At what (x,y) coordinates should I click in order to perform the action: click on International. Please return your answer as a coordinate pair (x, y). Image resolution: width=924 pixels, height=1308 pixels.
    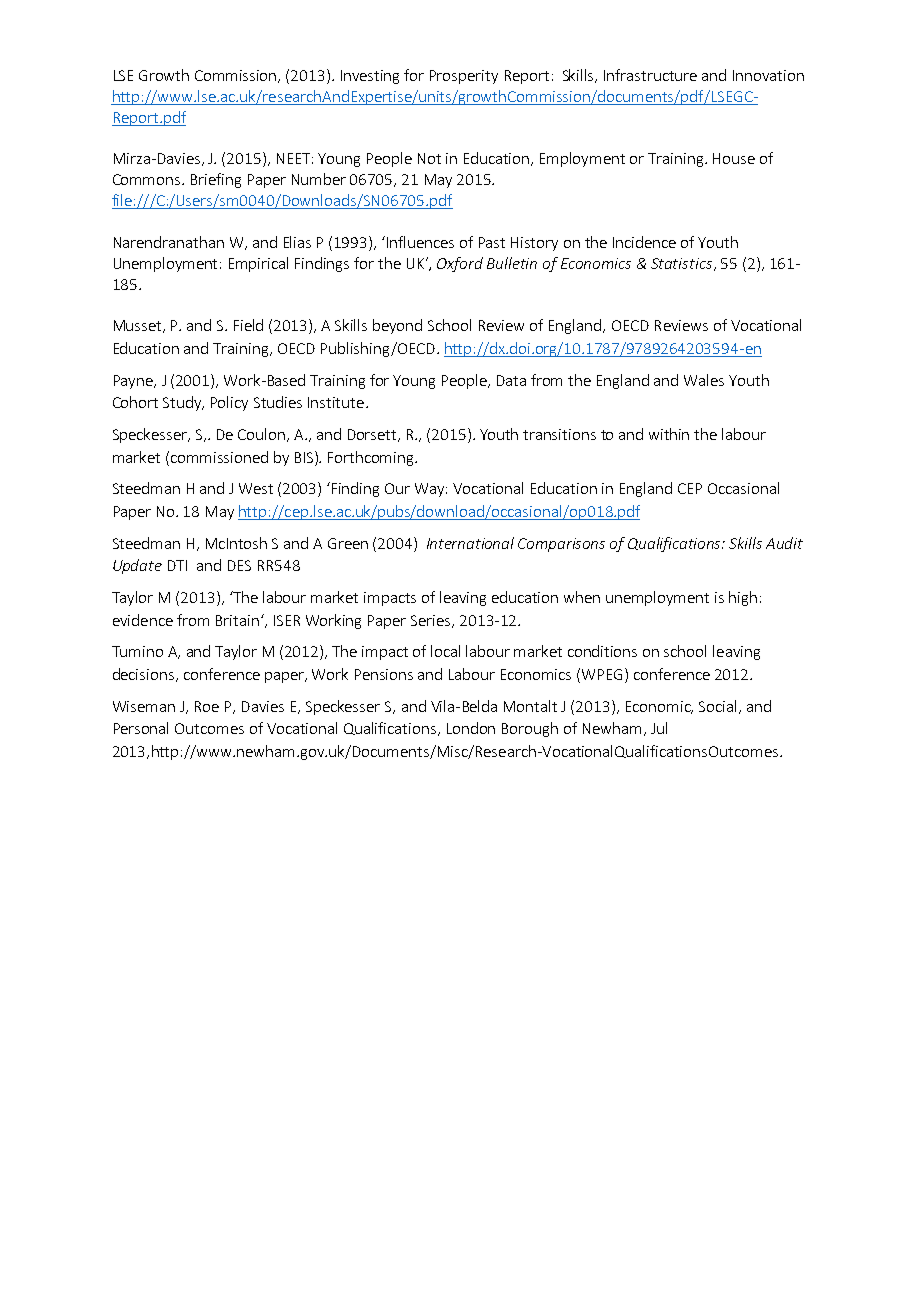
    Looking at the image, I should click on (470, 543).
